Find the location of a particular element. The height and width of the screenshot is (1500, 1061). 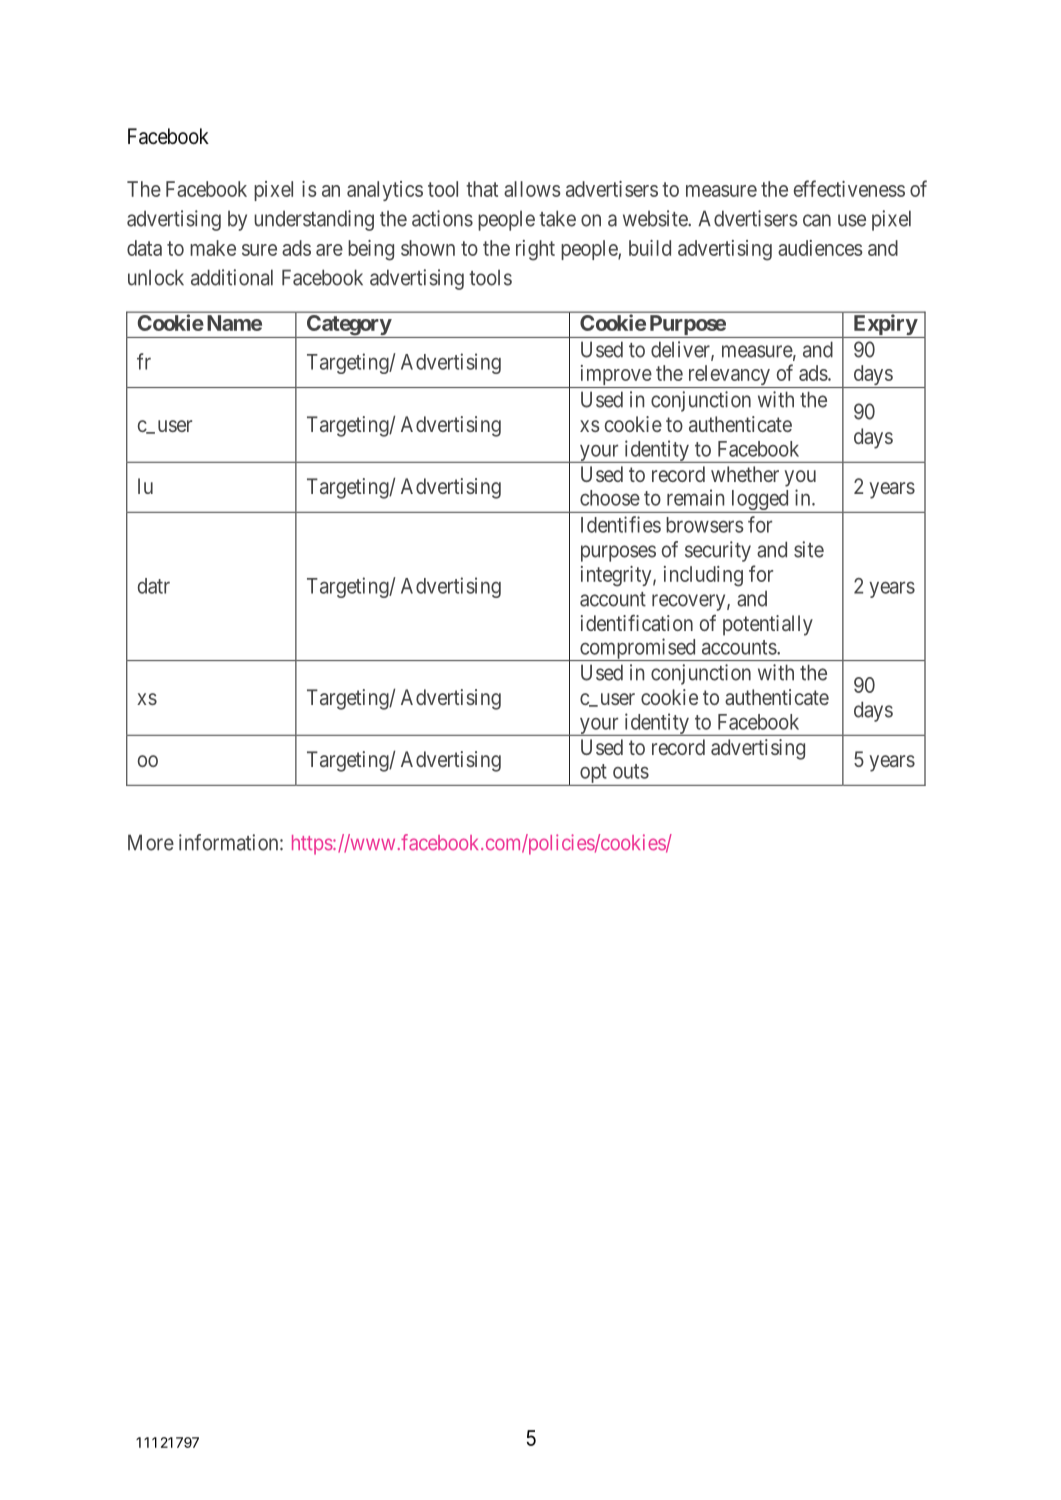

potentially is located at coordinates (768, 625).
